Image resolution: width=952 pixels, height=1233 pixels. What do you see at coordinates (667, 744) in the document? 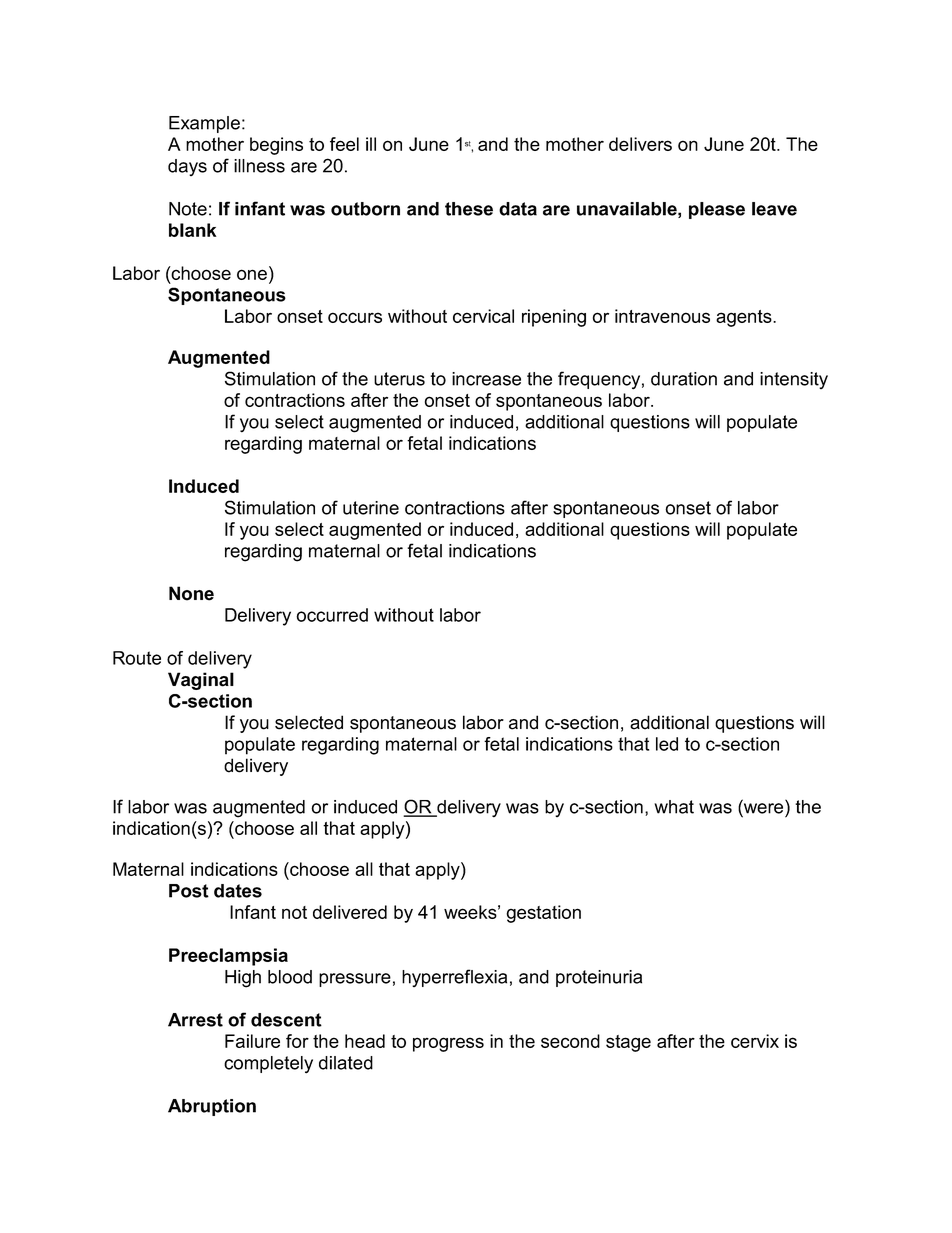
I see `led` at bounding box center [667, 744].
